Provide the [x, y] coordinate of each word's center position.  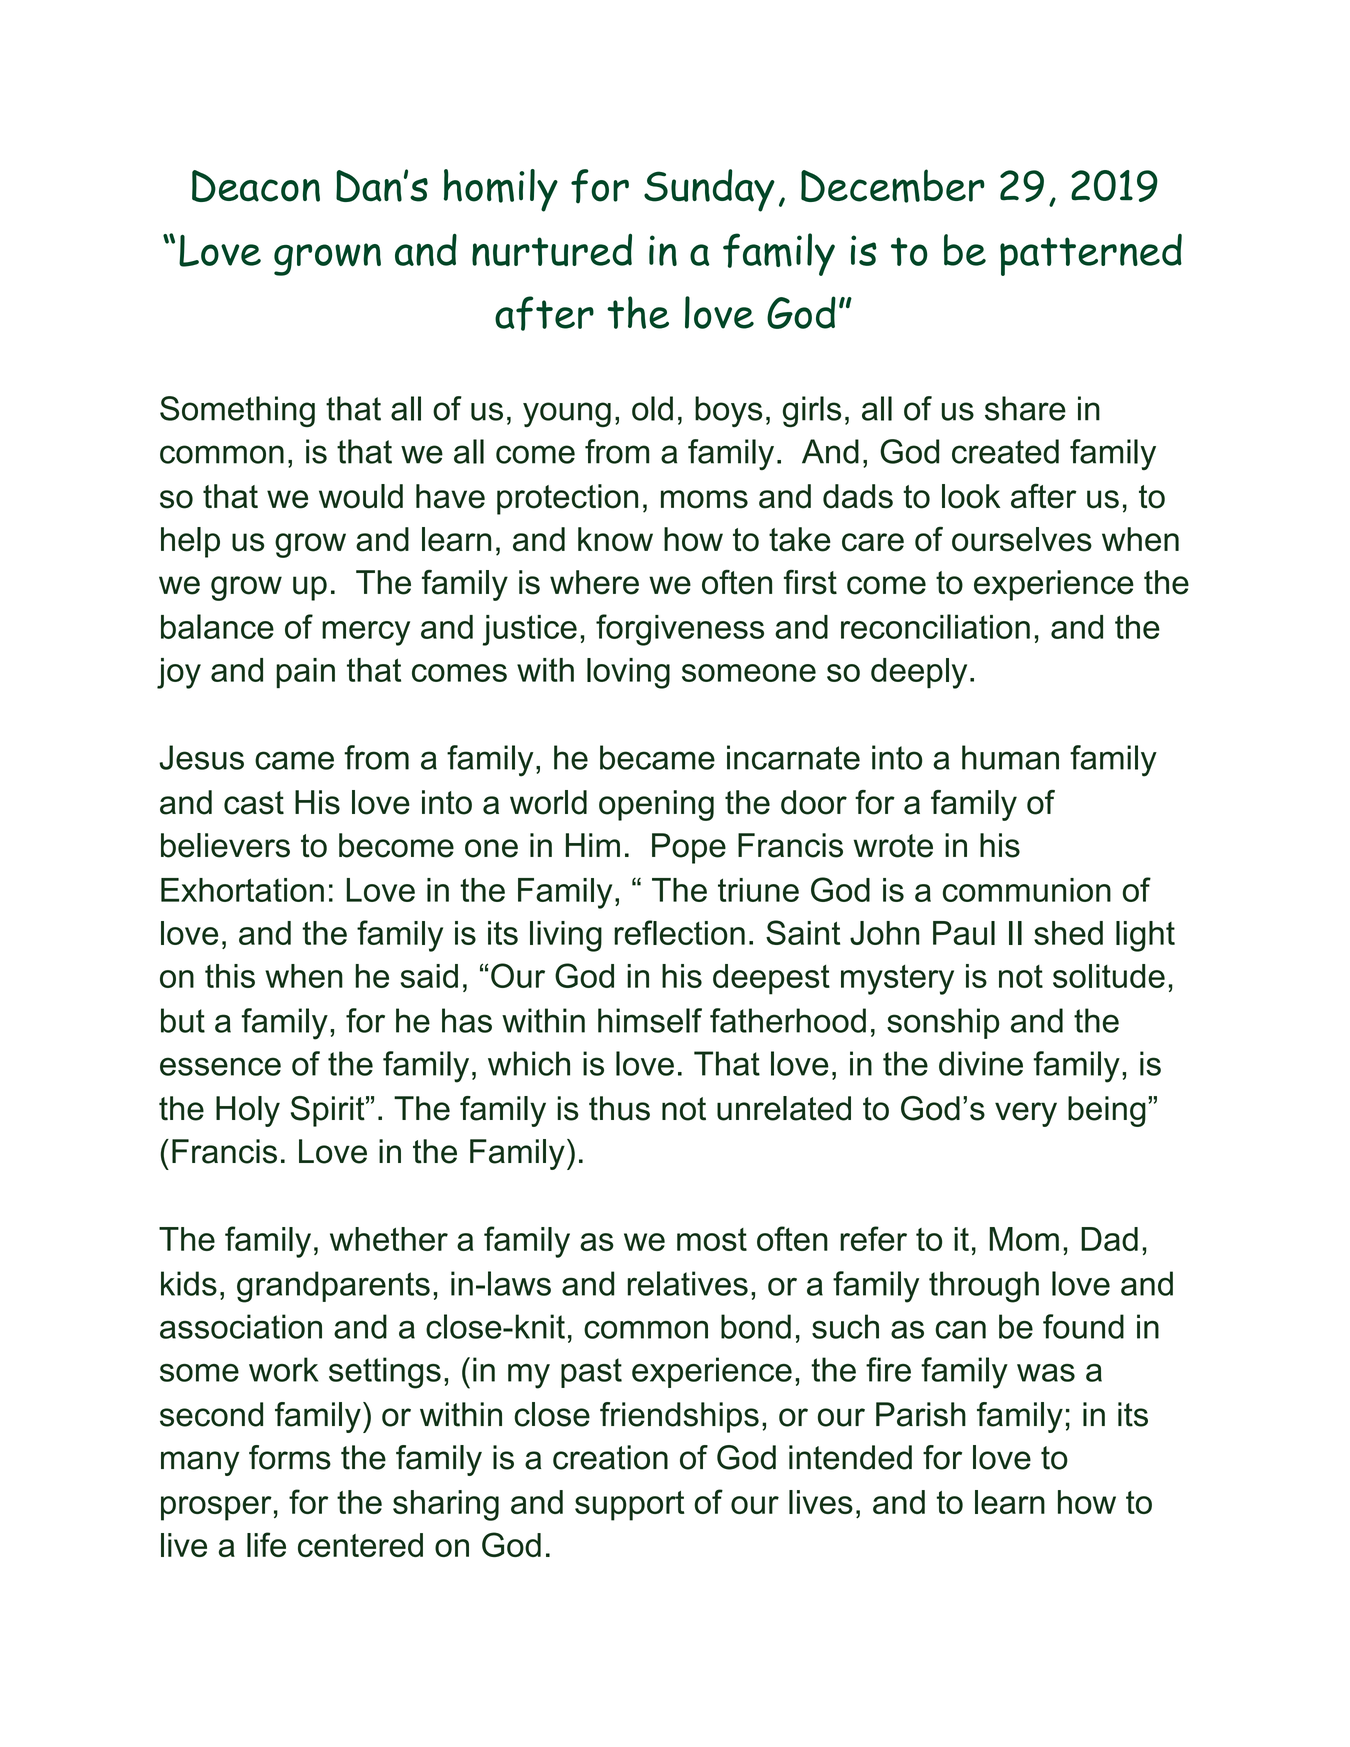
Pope [689, 848]
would [361, 496]
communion [1027, 890]
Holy [248, 1111]
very [1026, 1114]
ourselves [1022, 539]
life [266, 1544]
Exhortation [242, 890]
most [712, 1239]
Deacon [256, 186]
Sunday [709, 190]
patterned [1091, 255]
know [615, 539]
